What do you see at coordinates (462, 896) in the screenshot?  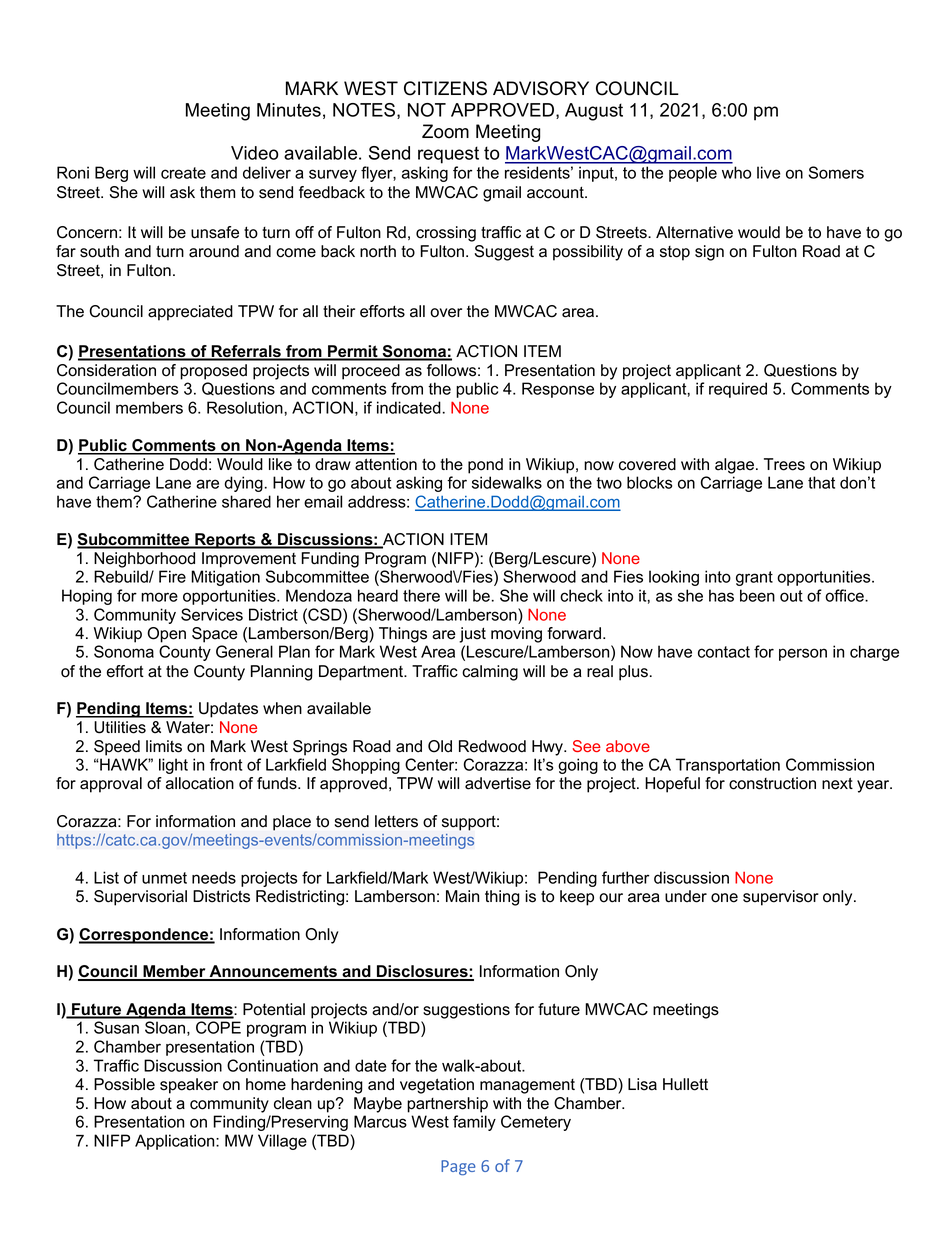 I see `Main` at bounding box center [462, 896].
